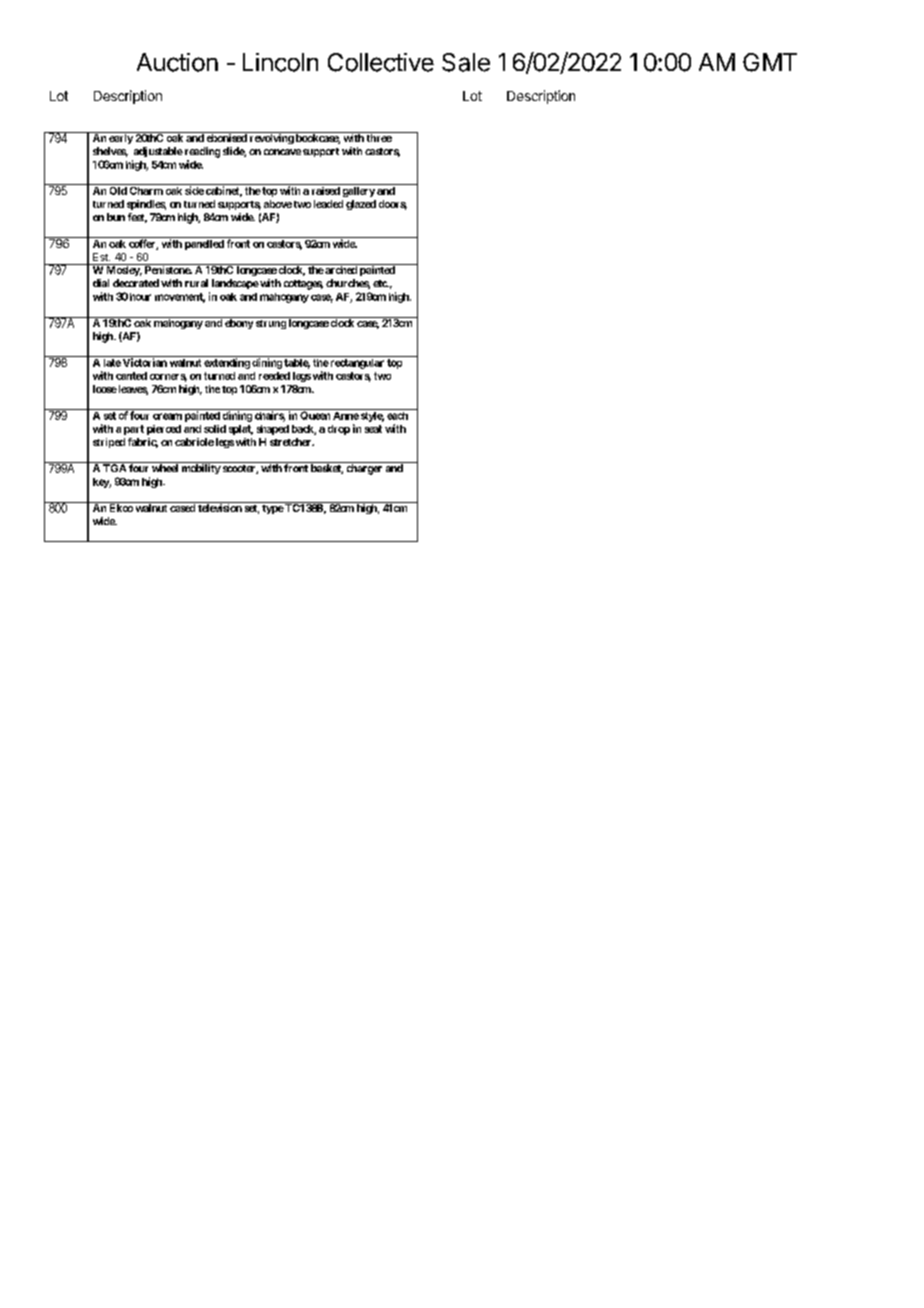 This page has width=924, height=1308. What do you see at coordinates (145, 362) in the page?
I see `Victorian` at bounding box center [145, 362].
